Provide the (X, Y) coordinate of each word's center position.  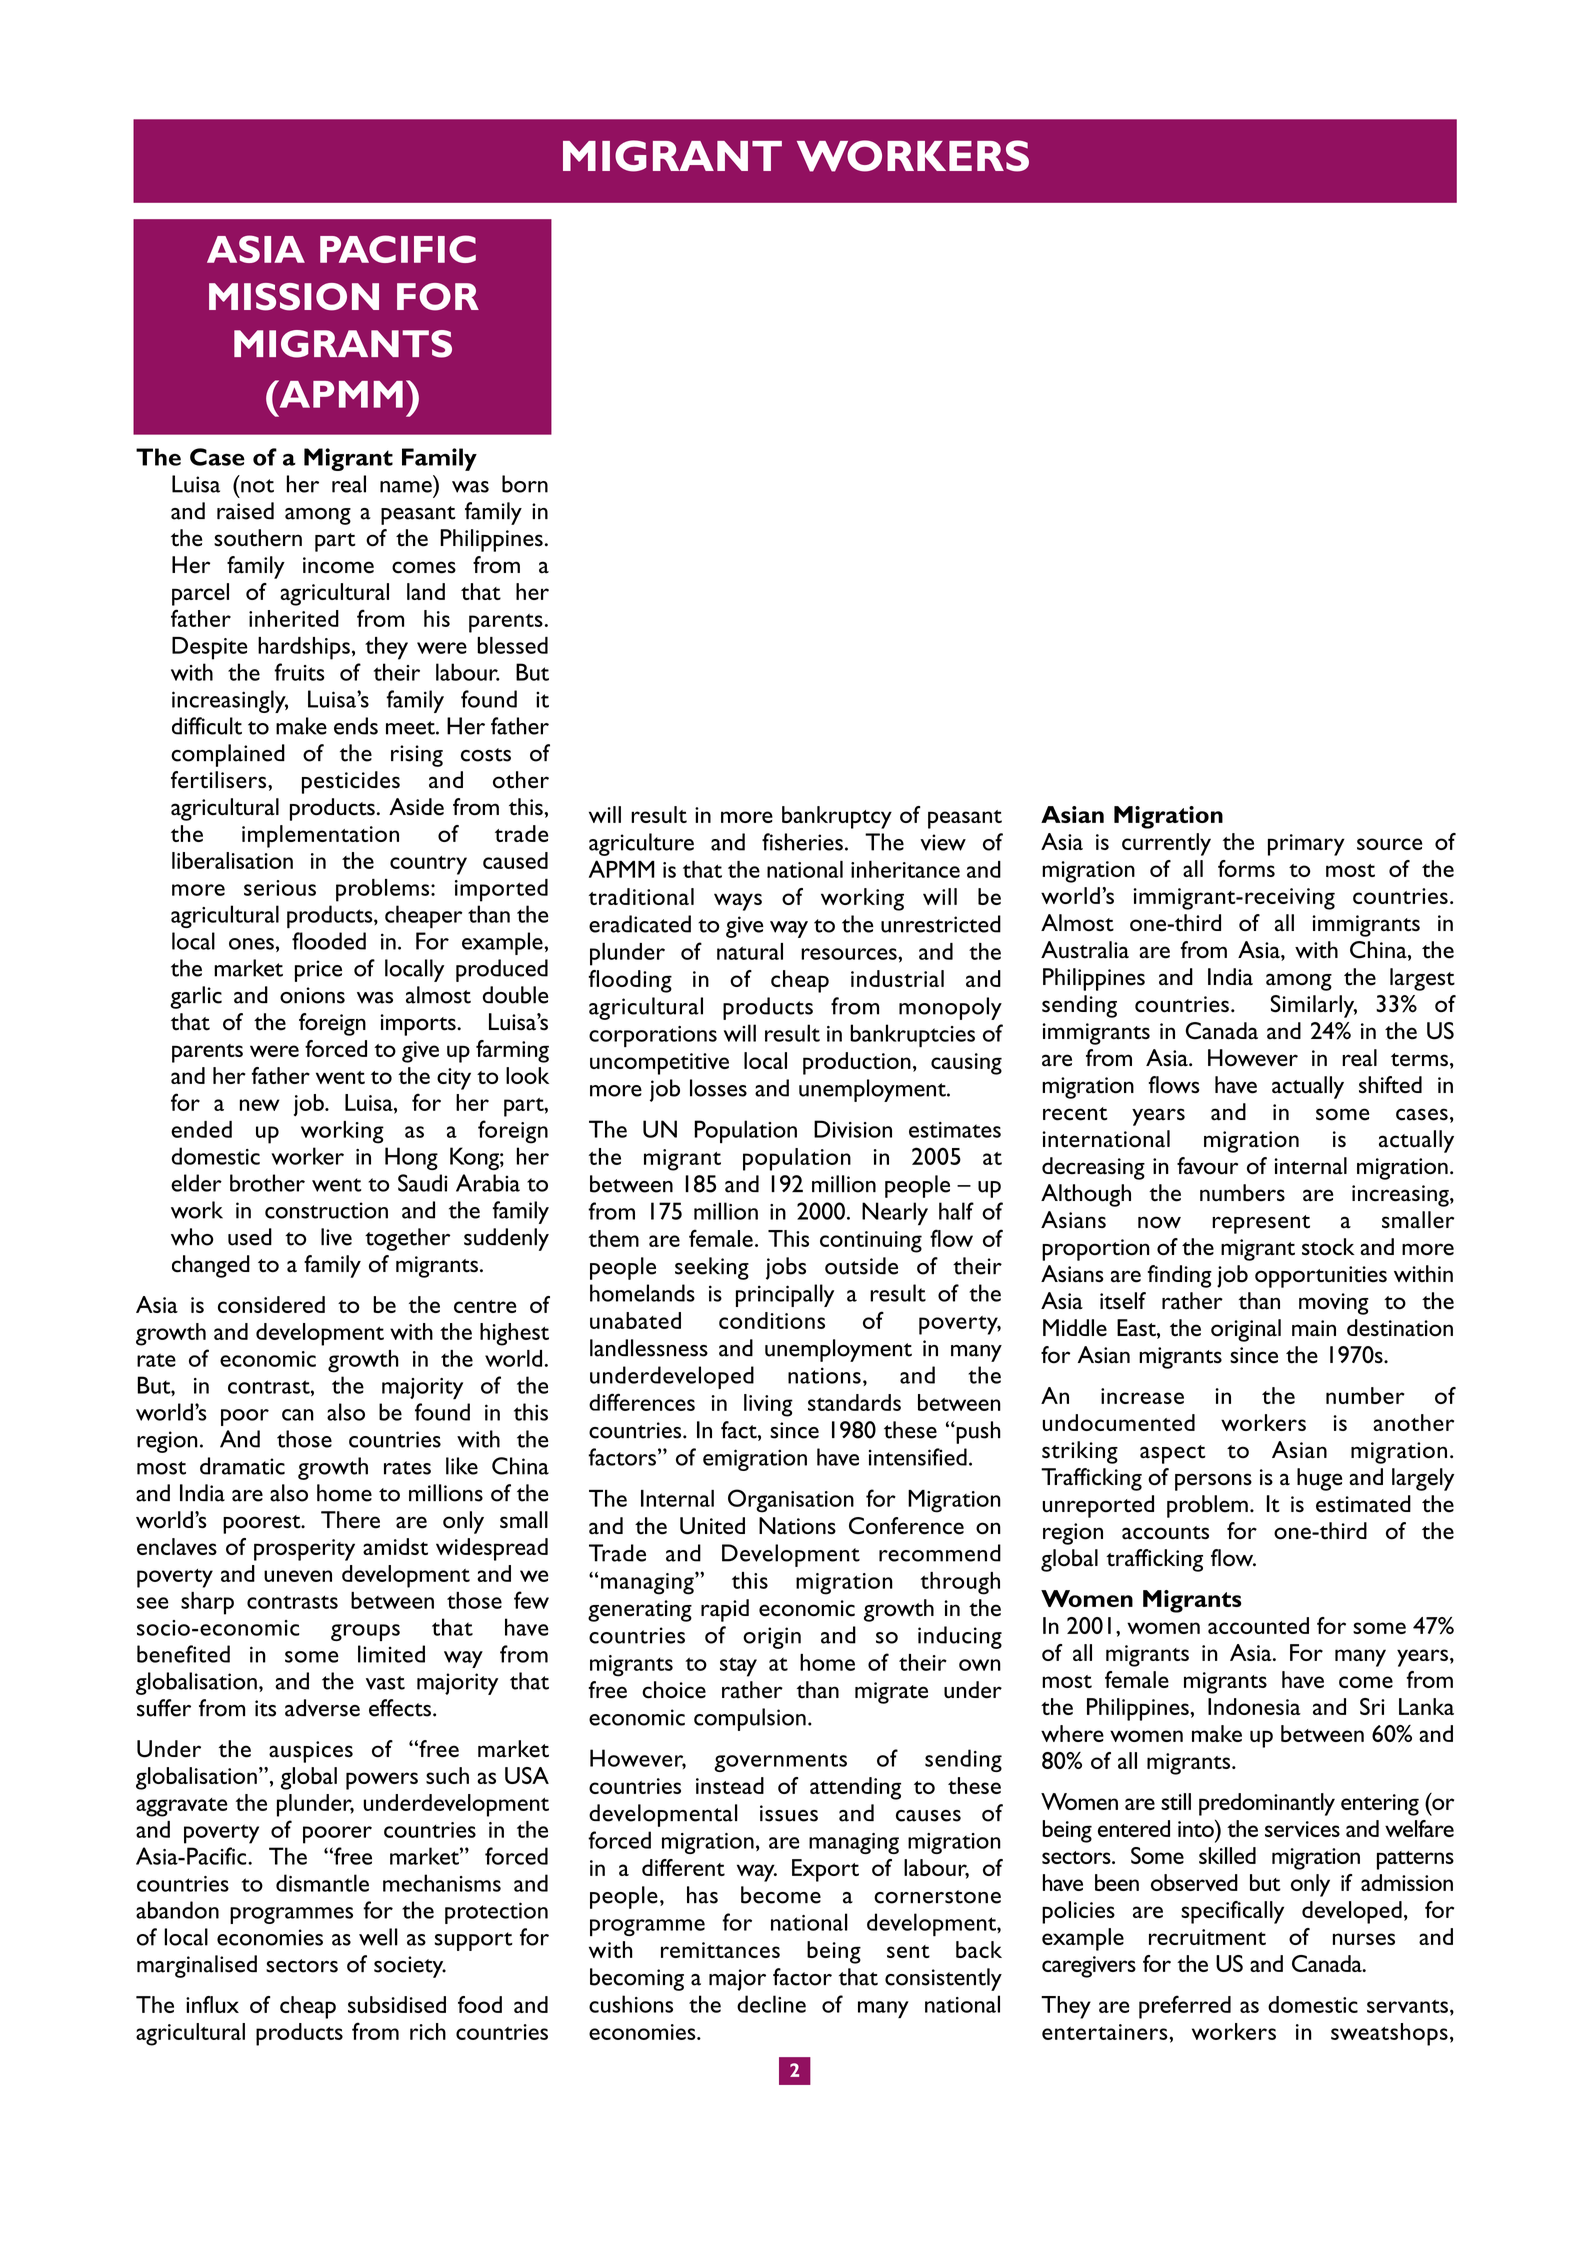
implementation (320, 836)
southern (258, 538)
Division (853, 1129)
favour (1207, 1166)
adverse (322, 1708)
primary (1306, 845)
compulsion (750, 1719)
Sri (1372, 1706)
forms (1246, 868)
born (525, 484)
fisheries (802, 842)
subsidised (397, 2004)
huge (1319, 1479)
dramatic (242, 1466)
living (768, 1405)
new (260, 1105)
